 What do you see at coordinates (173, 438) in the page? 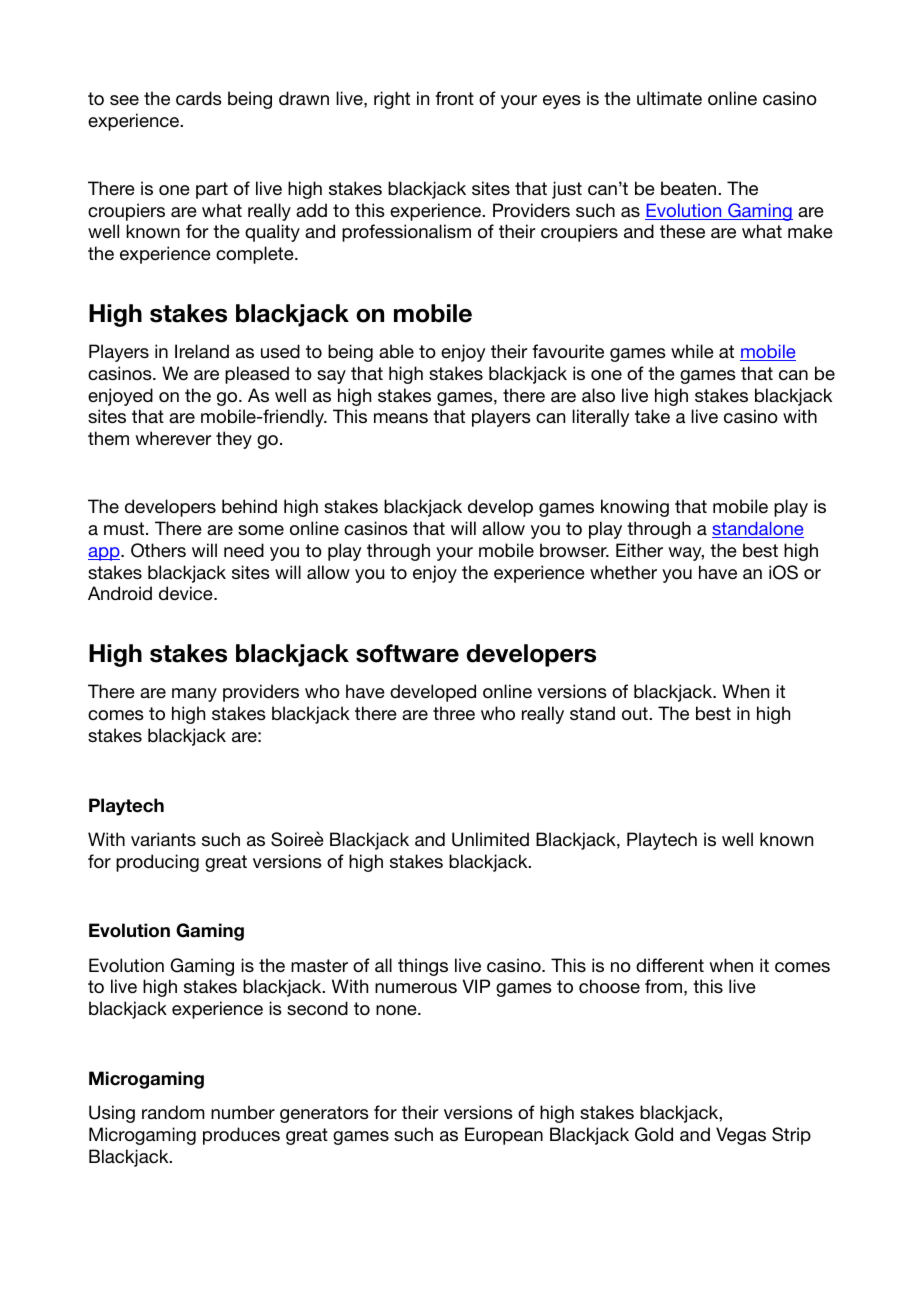
I see `wherever` at bounding box center [173, 438].
